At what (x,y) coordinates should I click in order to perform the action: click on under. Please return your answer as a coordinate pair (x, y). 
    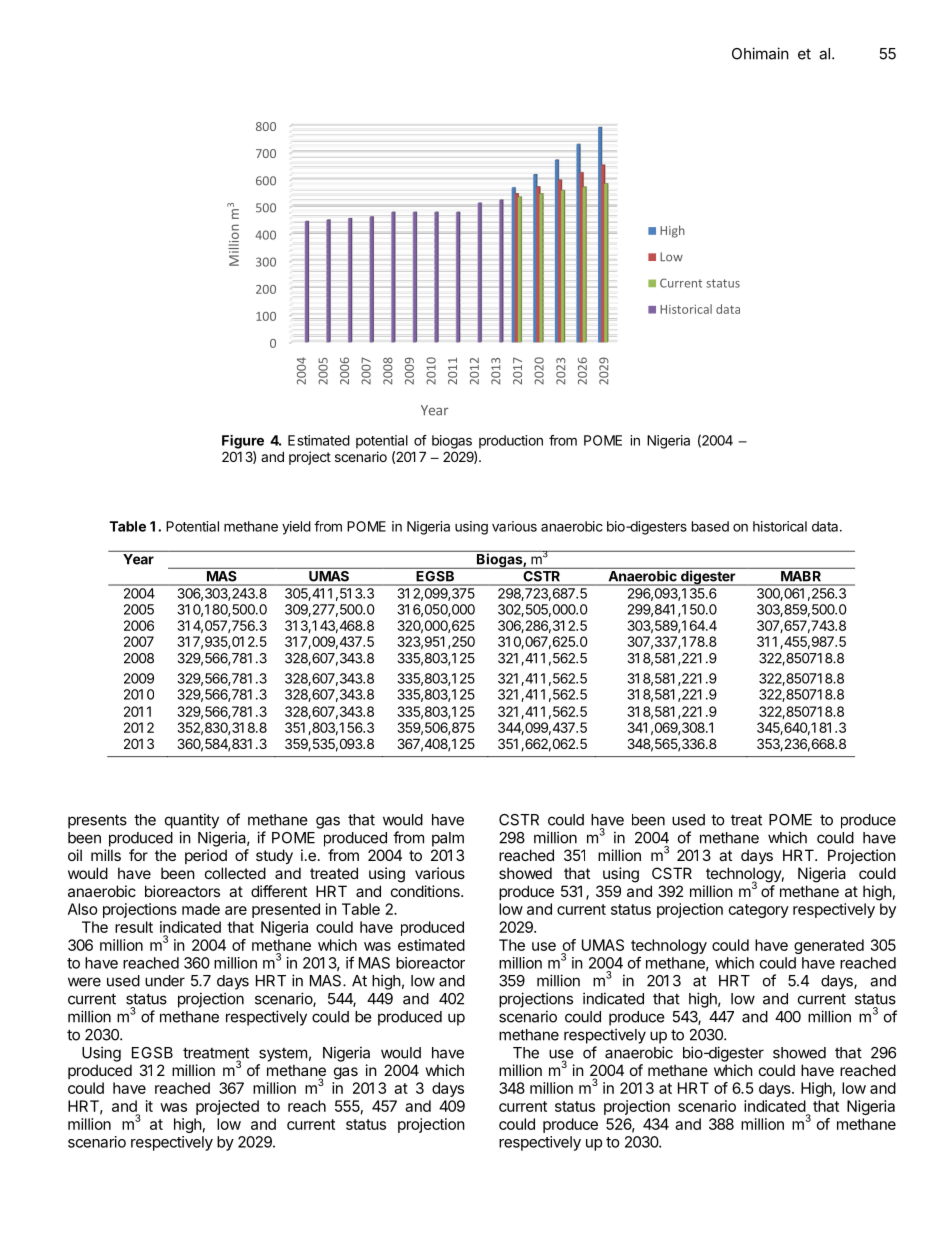
    Looking at the image, I should click on (165, 981).
